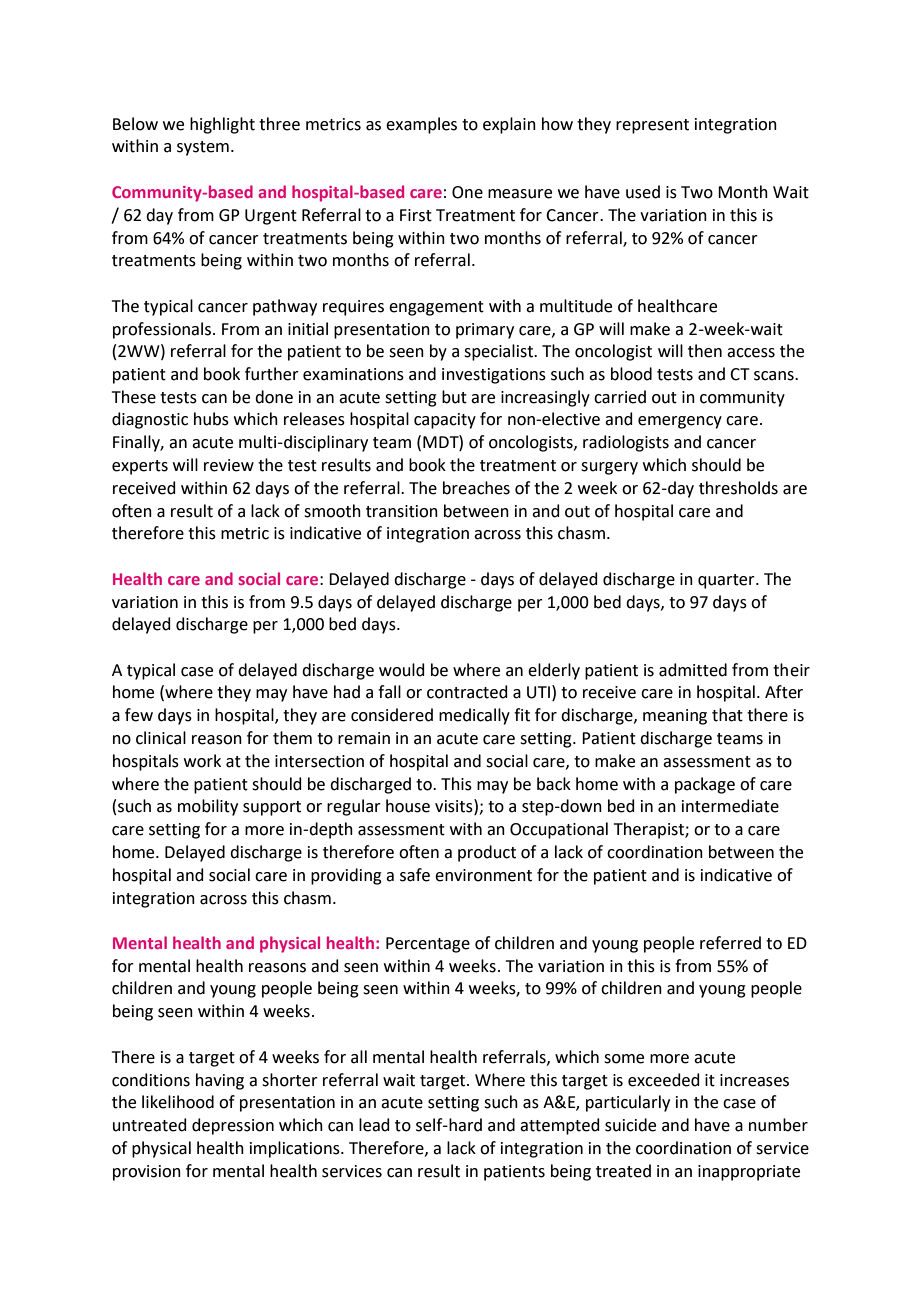 This page has height=1308, width=924. Describe the element at coordinates (208, 807) in the page. I see `mobility` at that location.
